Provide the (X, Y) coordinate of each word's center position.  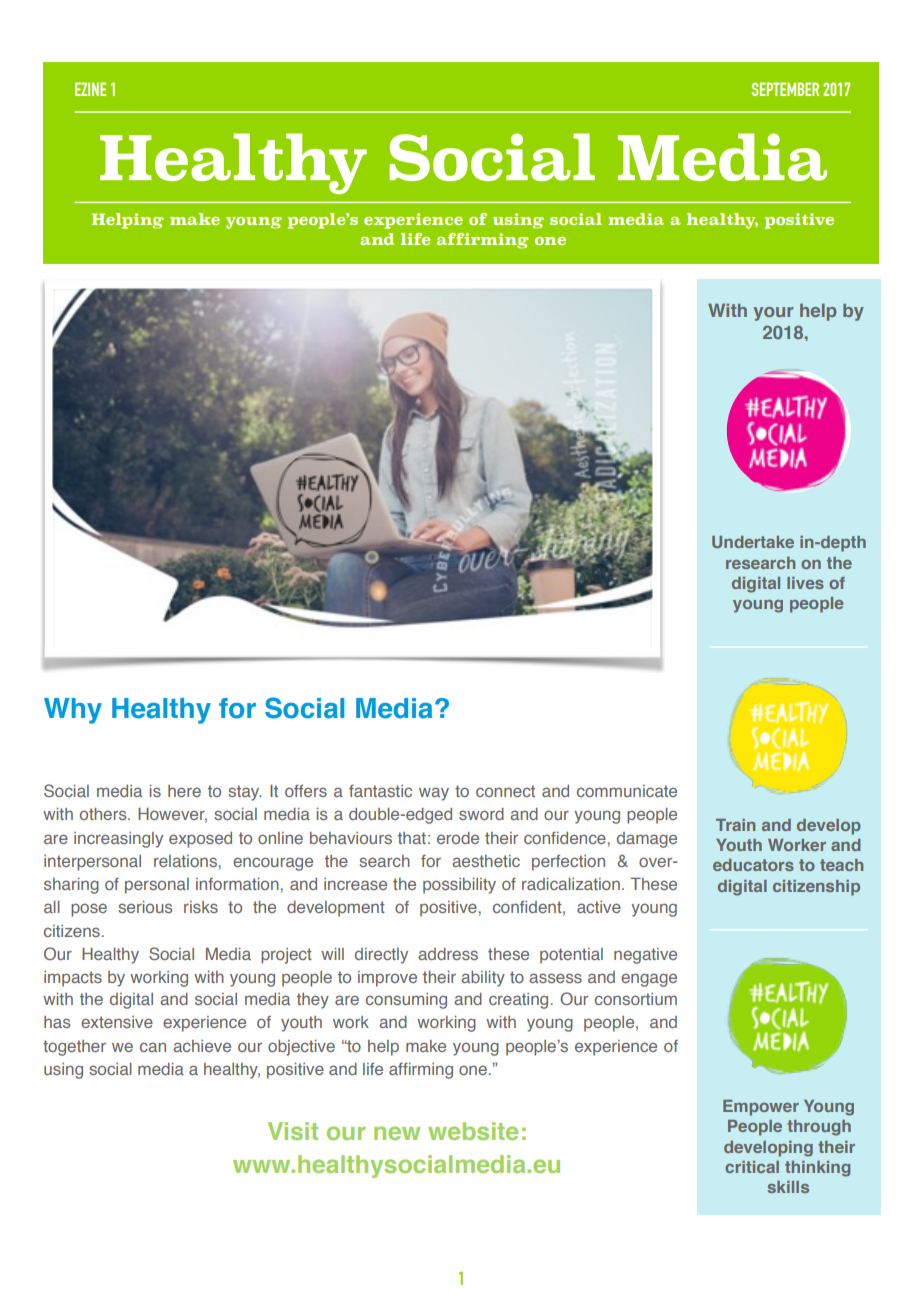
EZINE (90, 89)
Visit (293, 1131)
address (448, 954)
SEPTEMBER (785, 89)
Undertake (753, 542)
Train (735, 825)
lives (805, 583)
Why (73, 711)
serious (145, 907)
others (104, 814)
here (184, 791)
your (773, 314)
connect (505, 791)
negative (645, 956)
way (434, 794)
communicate (627, 791)
